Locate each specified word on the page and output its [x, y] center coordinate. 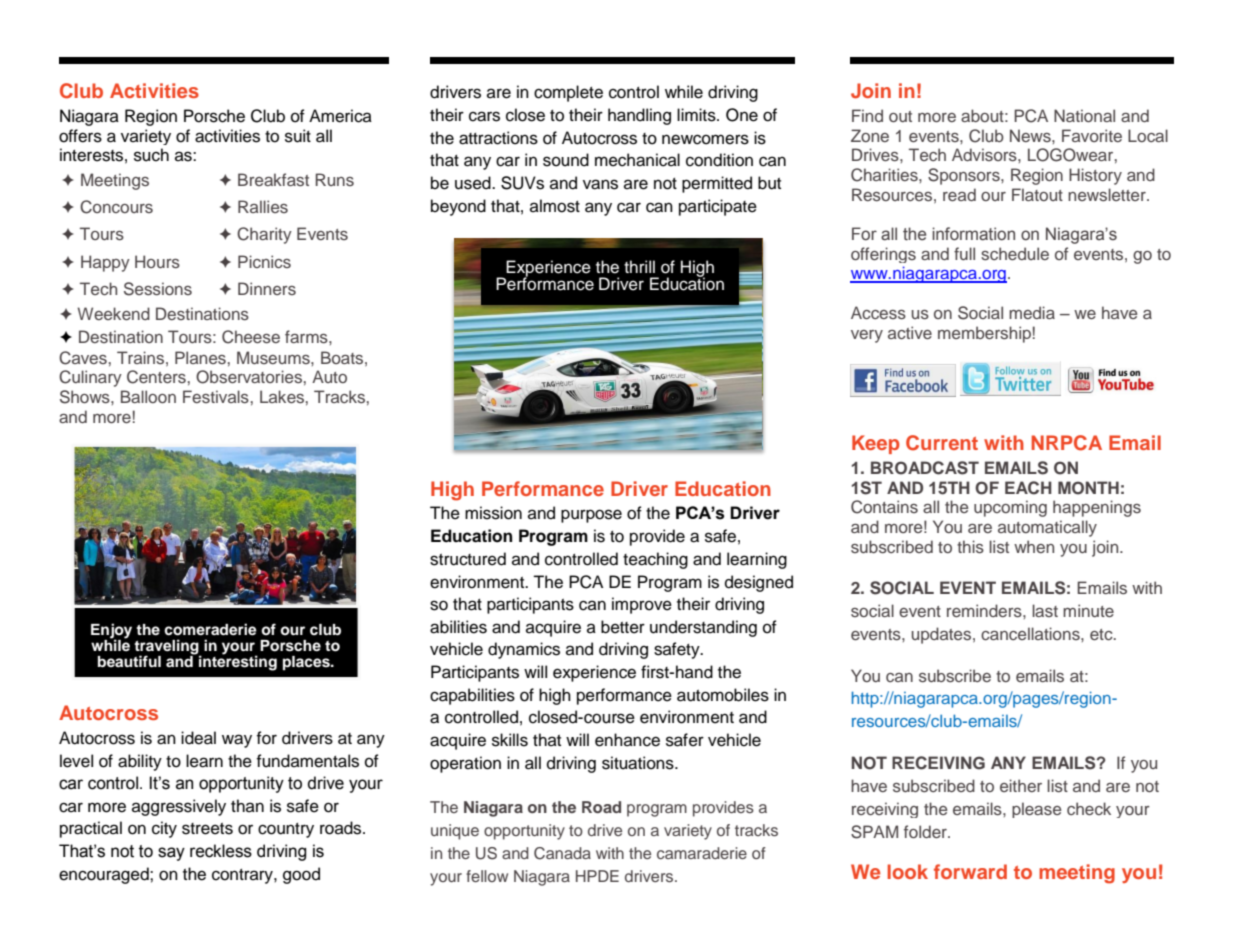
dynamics [524, 650]
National [1084, 115]
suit [298, 136]
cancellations [1031, 633]
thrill [639, 266]
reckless [221, 851]
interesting [237, 662]
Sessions [158, 289]
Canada [562, 853]
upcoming [1010, 508]
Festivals [216, 396]
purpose [591, 516]
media [1032, 312]
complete [568, 93]
